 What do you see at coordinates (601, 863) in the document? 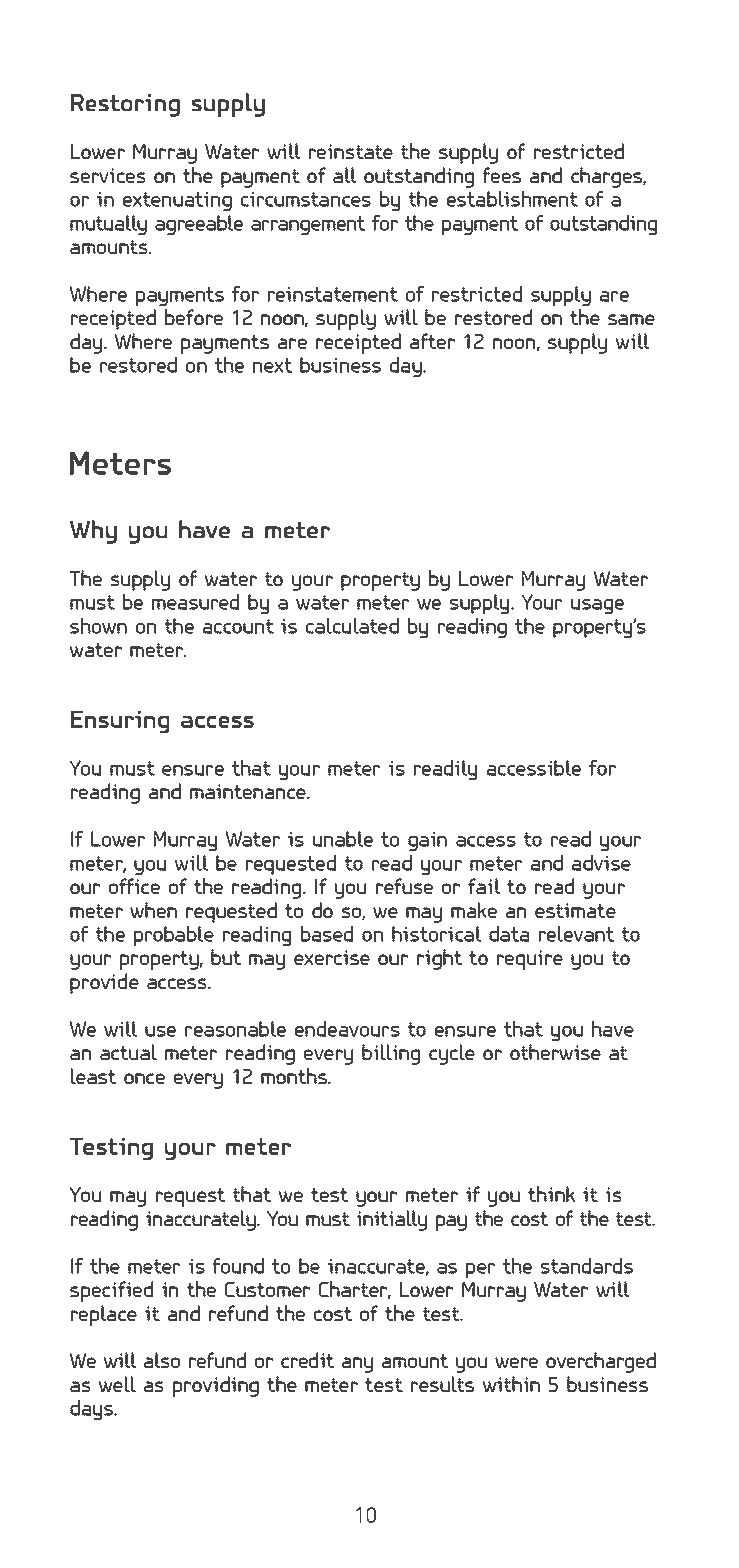
I see `advise` at bounding box center [601, 863].
